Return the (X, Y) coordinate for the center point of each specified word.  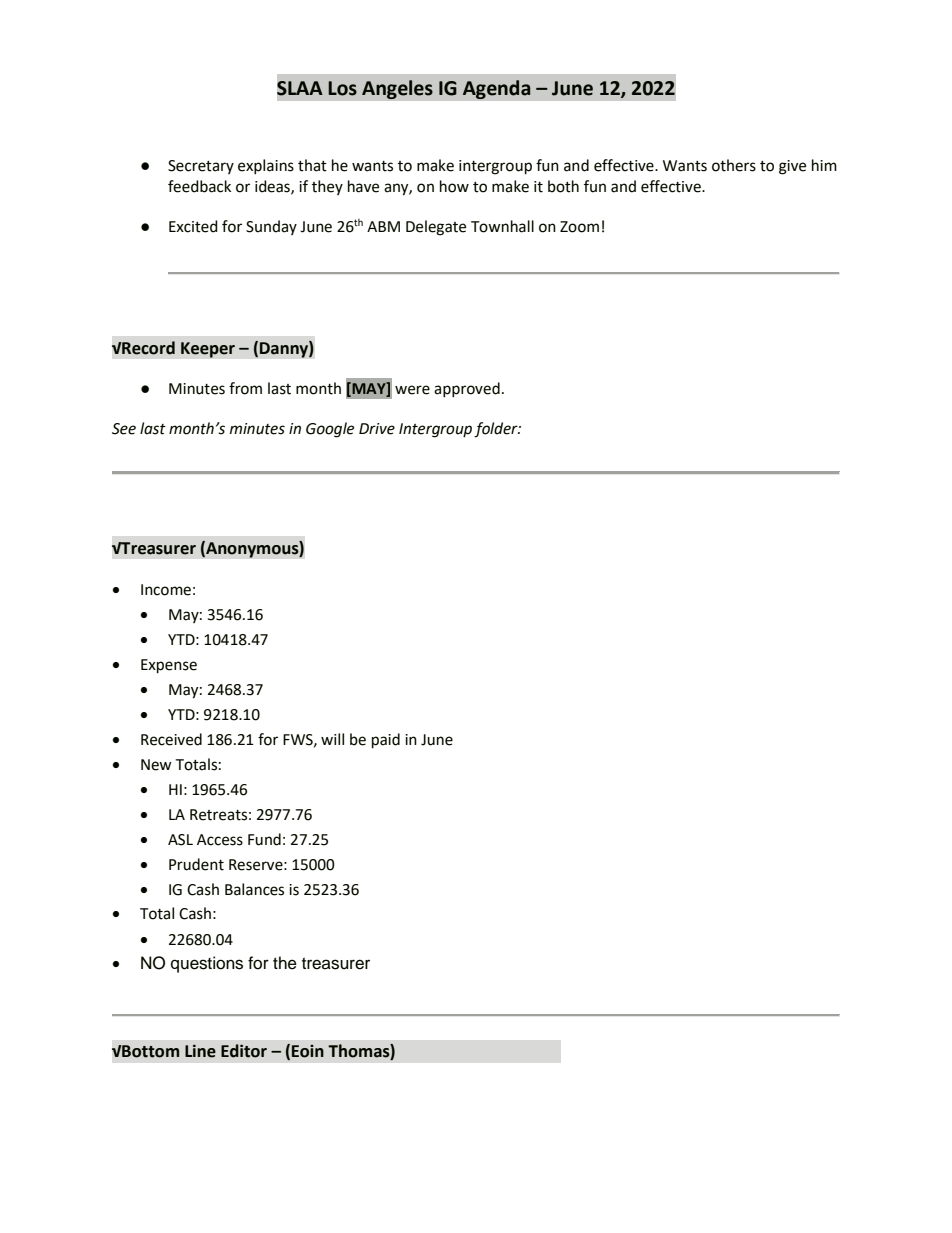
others (734, 165)
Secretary (201, 167)
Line (200, 1051)
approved (467, 390)
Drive (377, 429)
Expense (169, 666)
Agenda (496, 89)
